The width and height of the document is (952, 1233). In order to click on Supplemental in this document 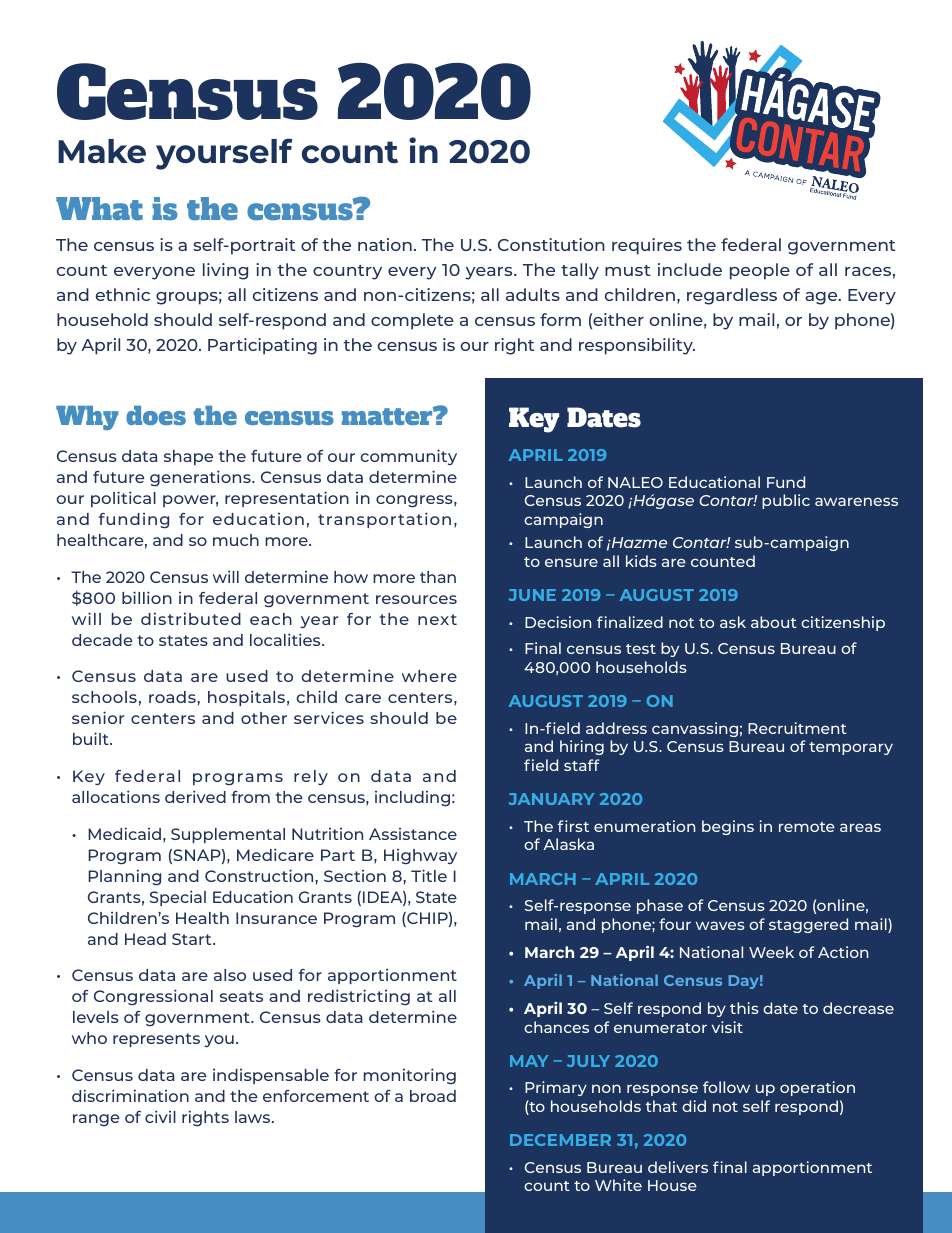, I will do `click(228, 835)`.
